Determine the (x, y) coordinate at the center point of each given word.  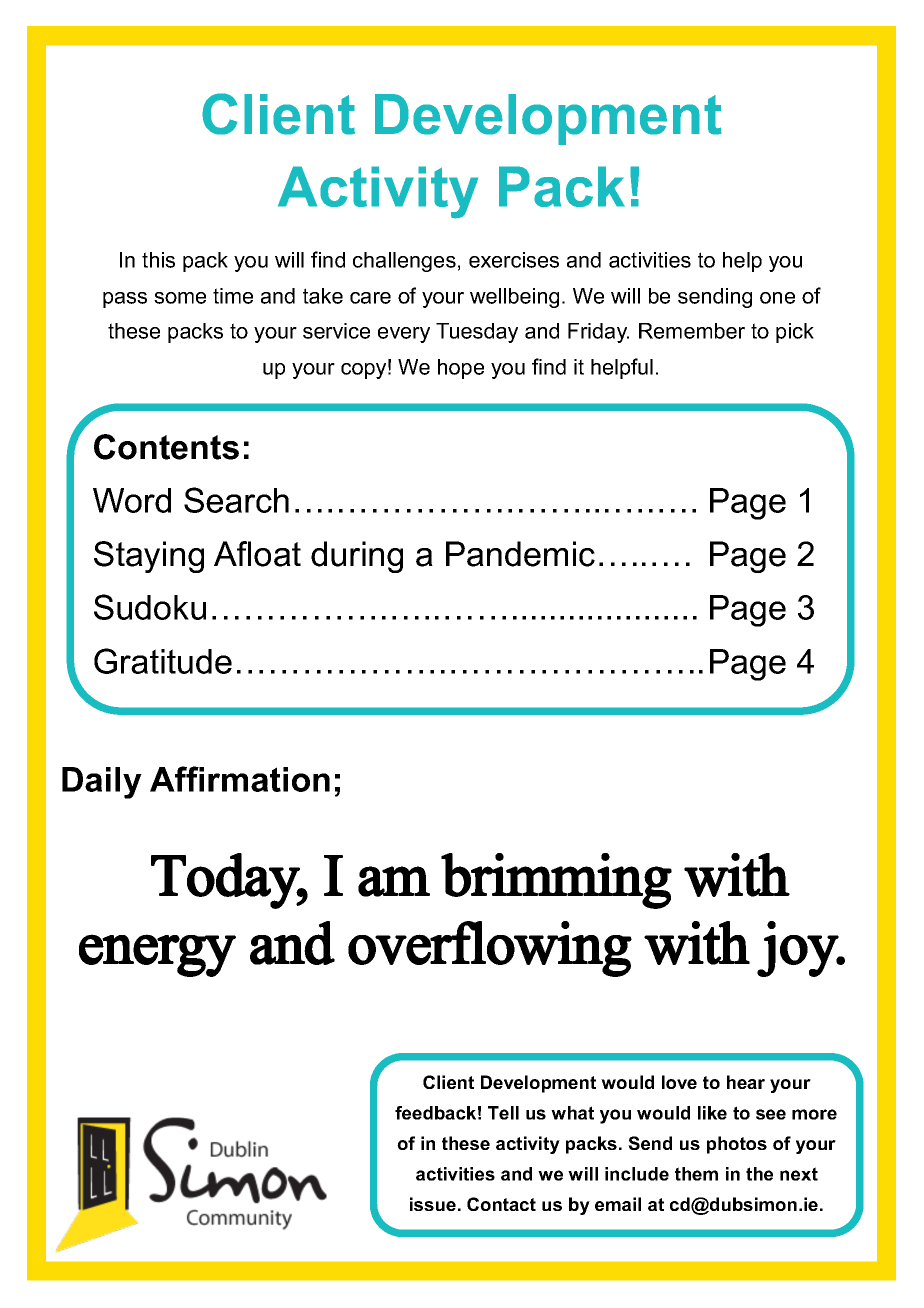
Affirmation (240, 779)
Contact (501, 1204)
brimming (556, 881)
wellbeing (514, 298)
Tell (503, 1113)
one (777, 298)
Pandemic (520, 554)
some (180, 298)
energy (157, 955)
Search (236, 500)
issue (433, 1204)
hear (746, 1082)
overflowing (490, 949)
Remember (692, 331)
